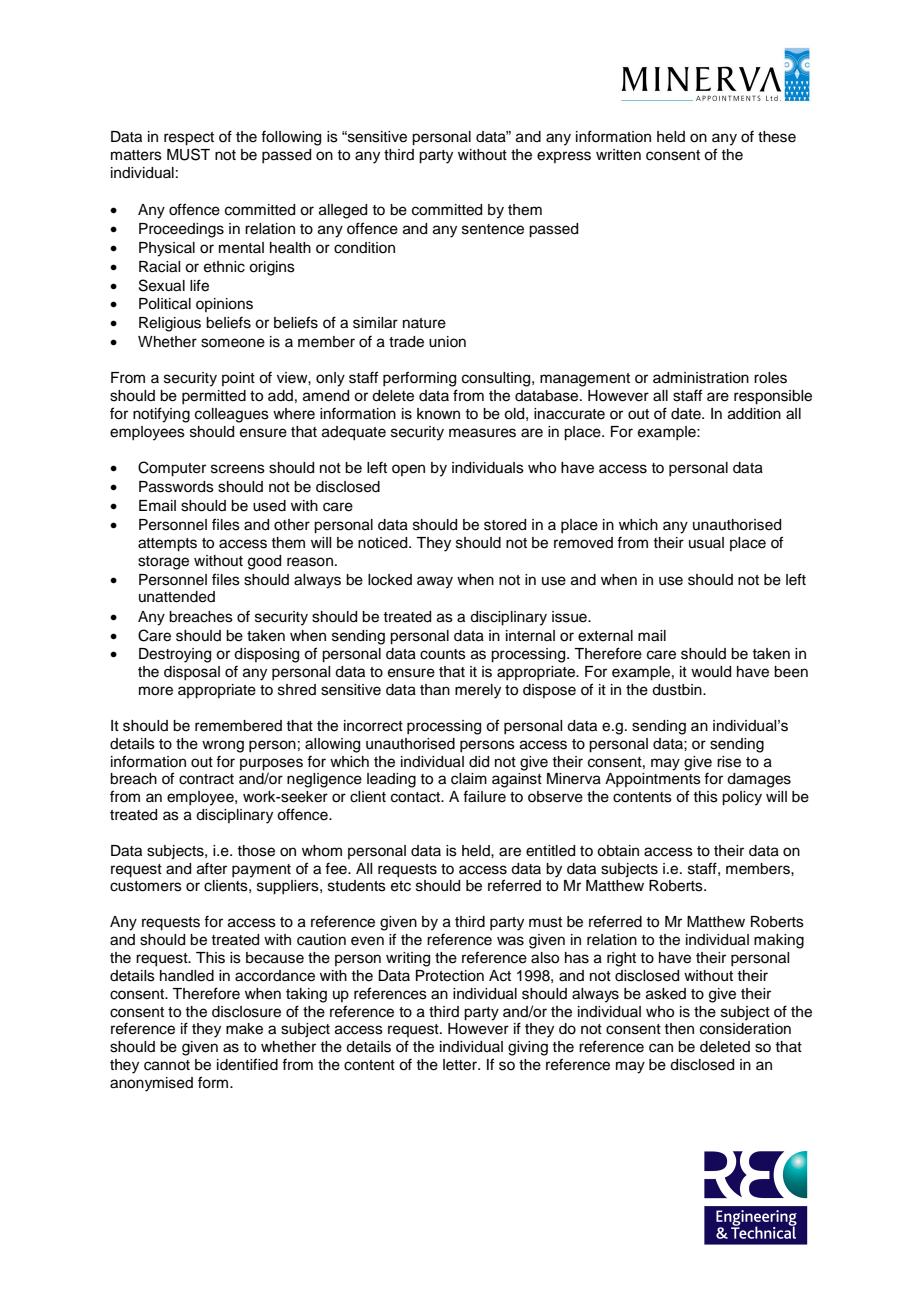 This screenshot has width=924, height=1308. Describe the element at coordinates (435, 582) in the screenshot. I see `away` at that location.
